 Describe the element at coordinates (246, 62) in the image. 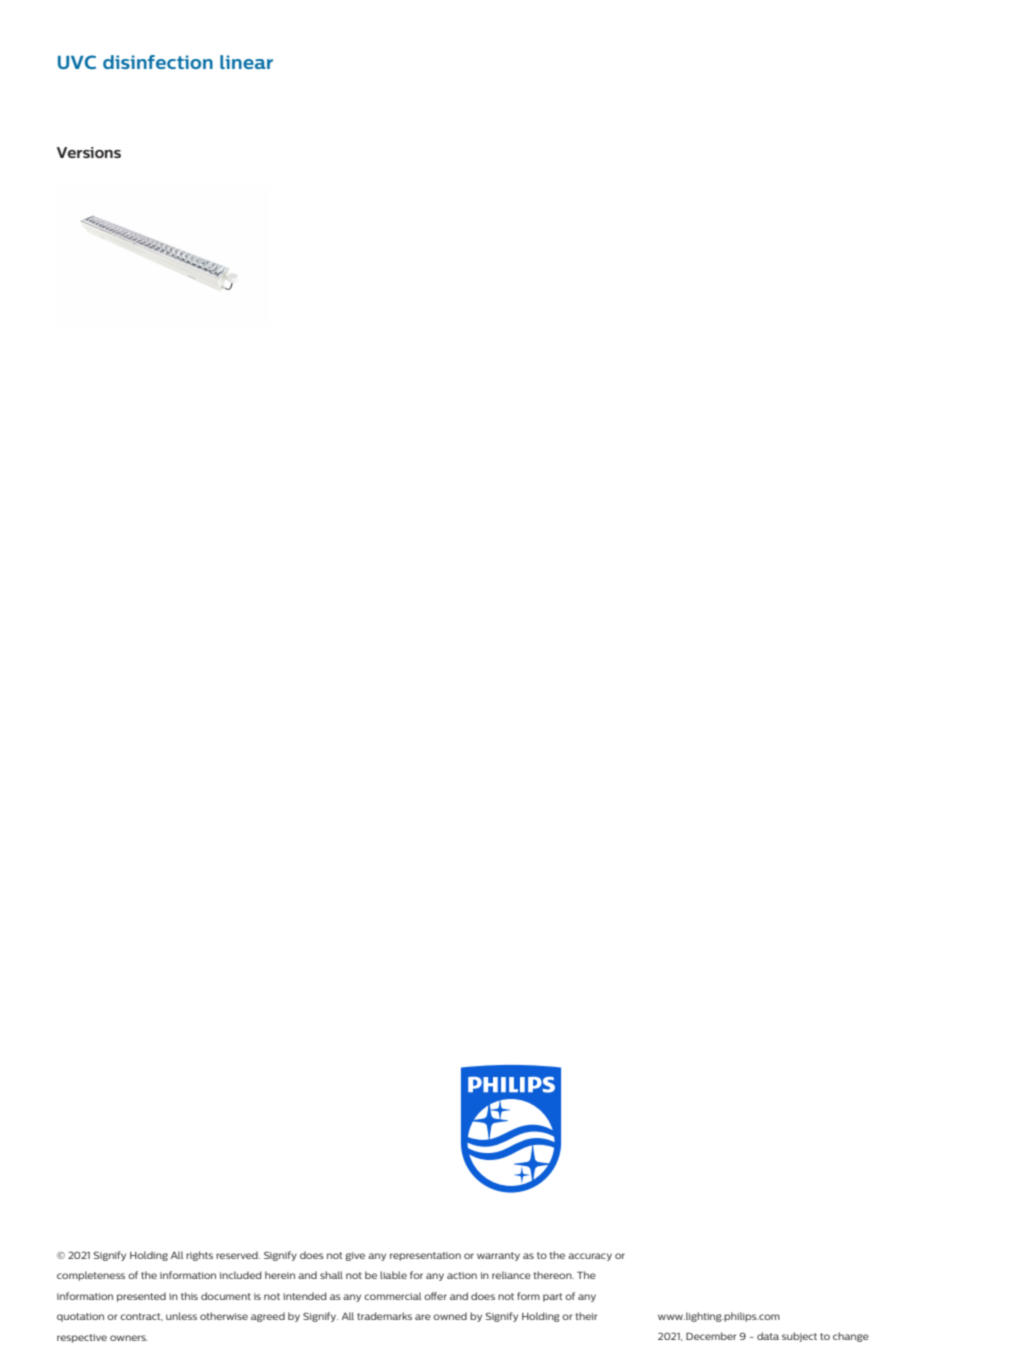

I see `linear` at that location.
